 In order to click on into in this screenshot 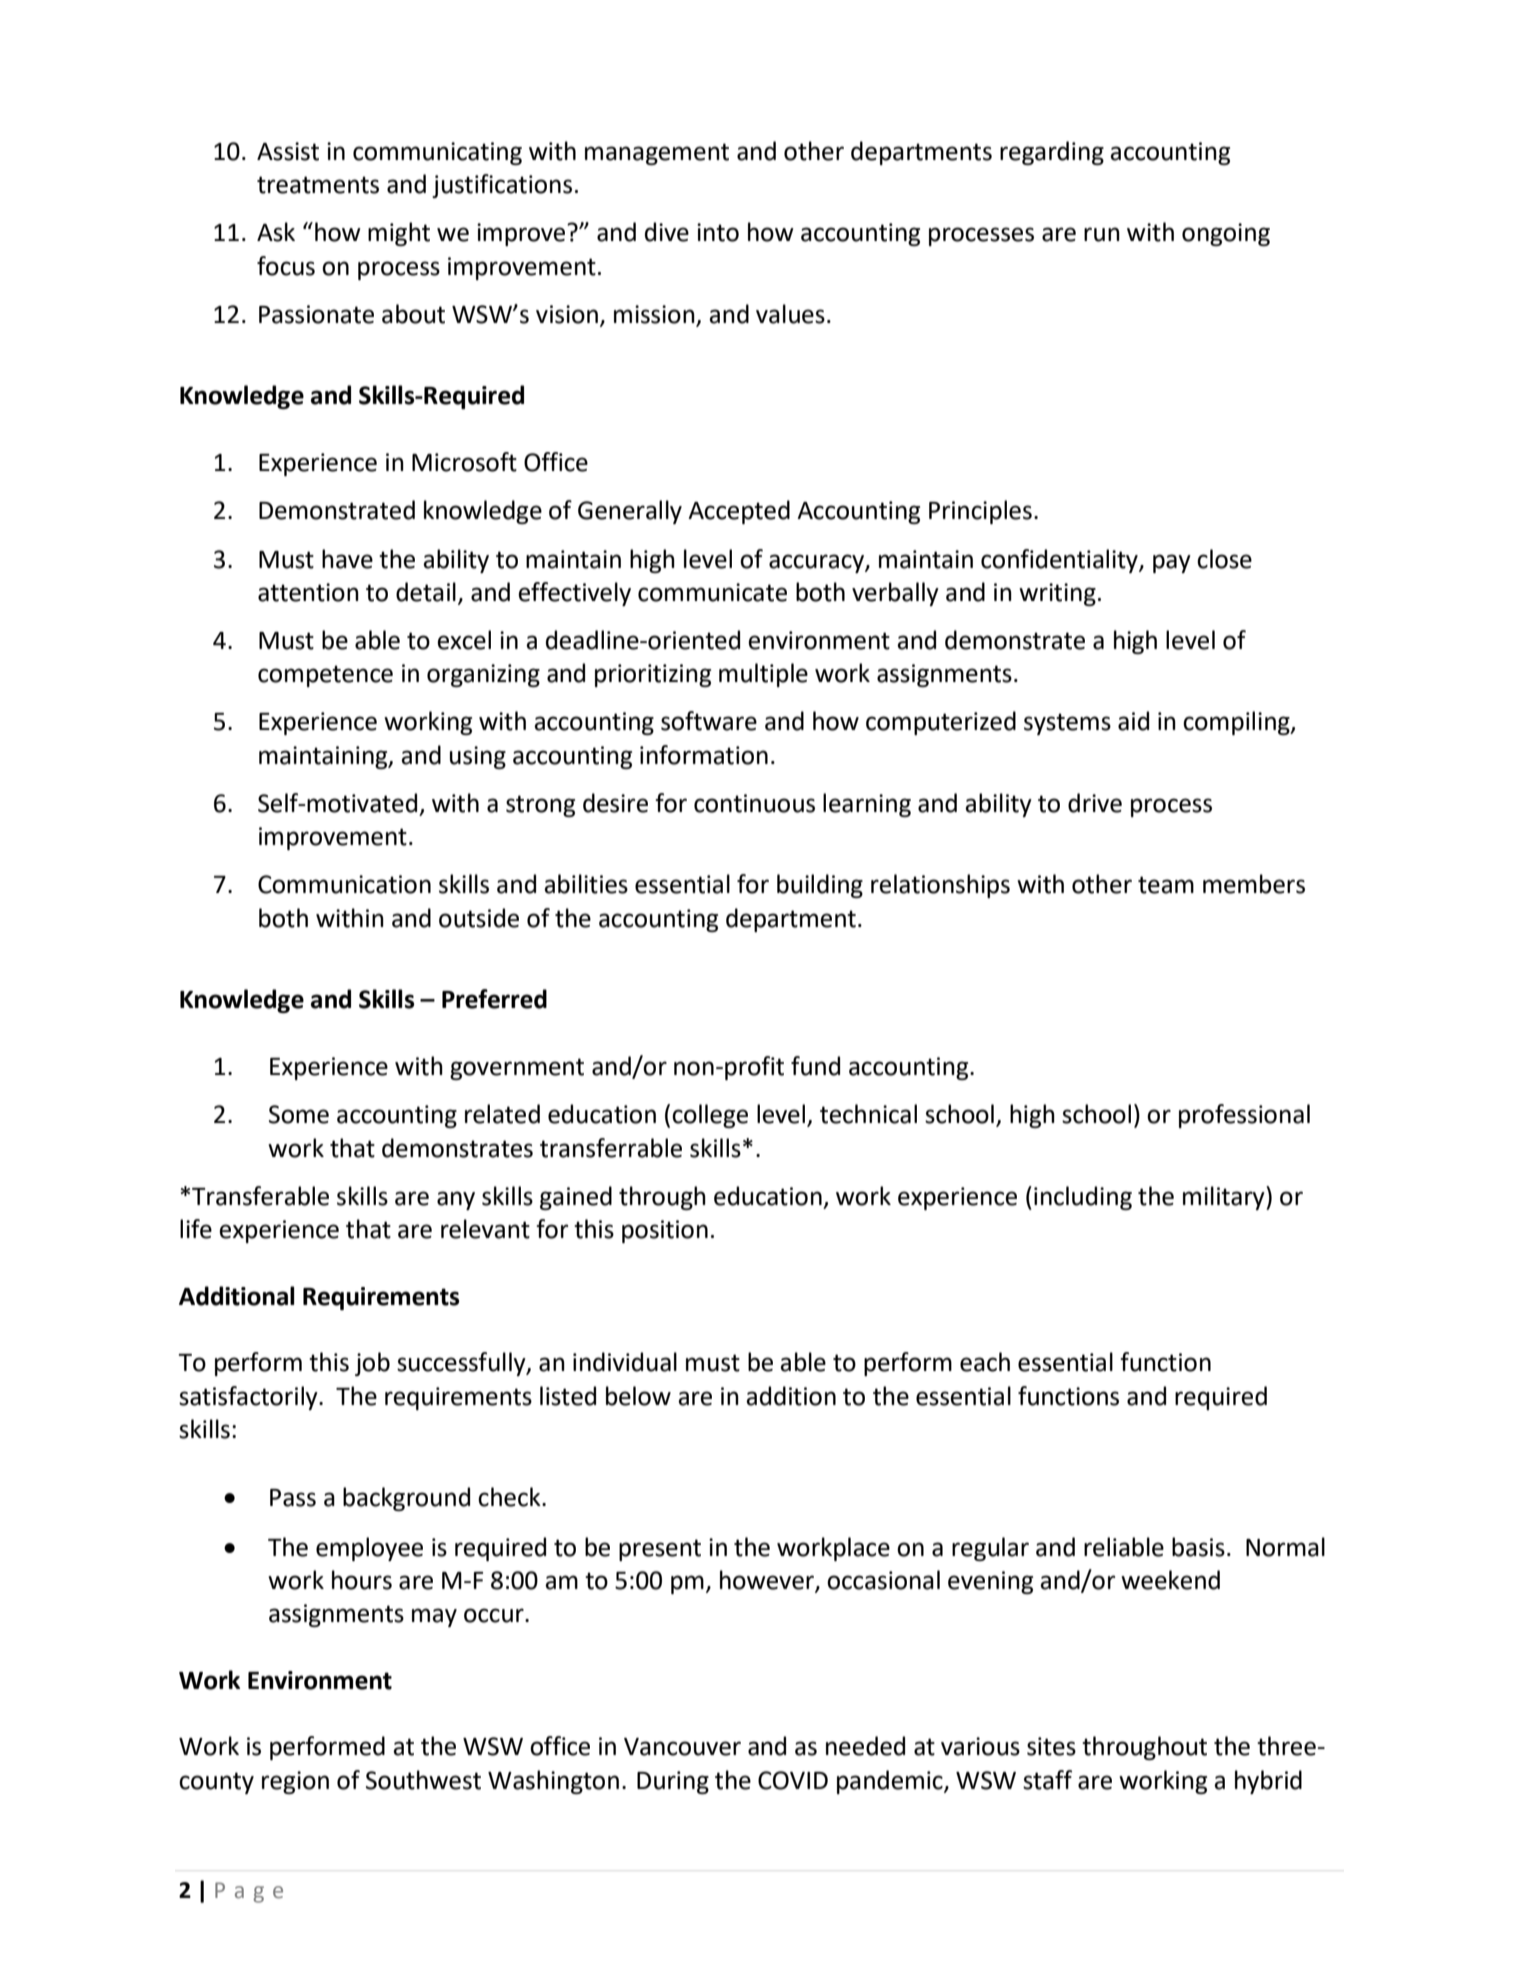, I will do `click(718, 232)`.
